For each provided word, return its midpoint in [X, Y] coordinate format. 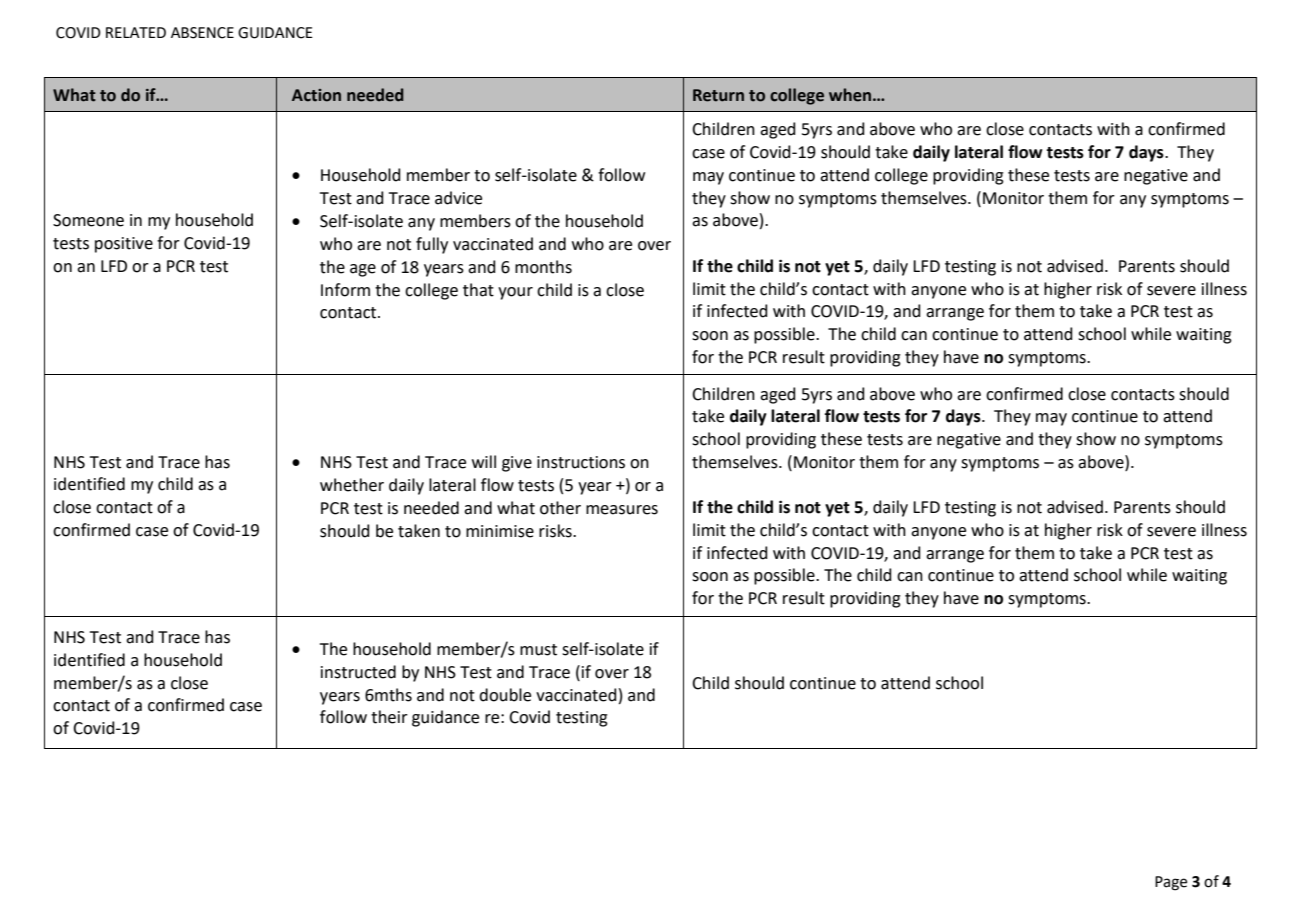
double [505, 695]
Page [1171, 883]
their [389, 717]
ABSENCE [202, 33]
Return [718, 95]
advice [458, 198]
